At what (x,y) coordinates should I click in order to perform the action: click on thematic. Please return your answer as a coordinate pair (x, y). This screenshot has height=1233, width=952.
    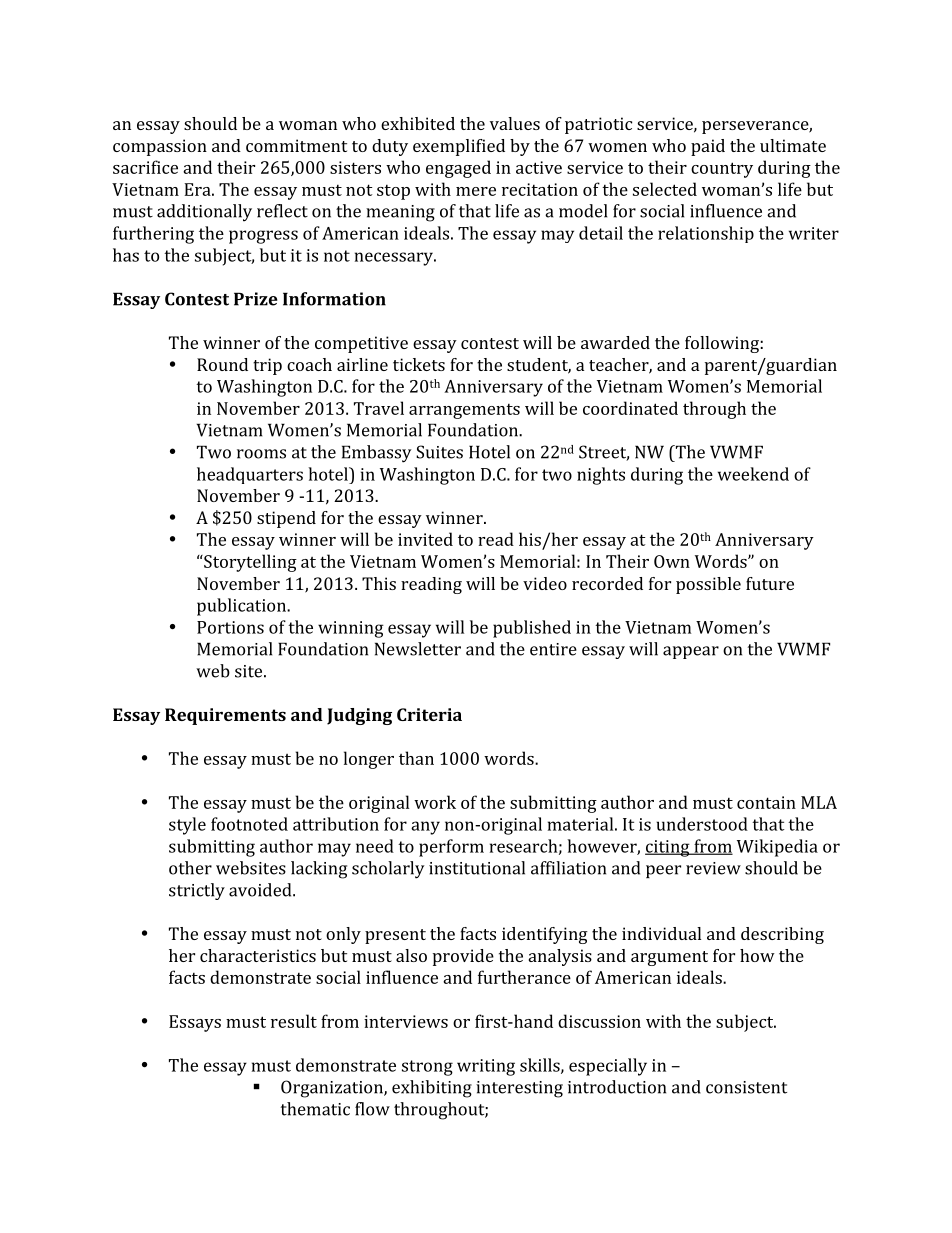
    Looking at the image, I should click on (315, 1109).
